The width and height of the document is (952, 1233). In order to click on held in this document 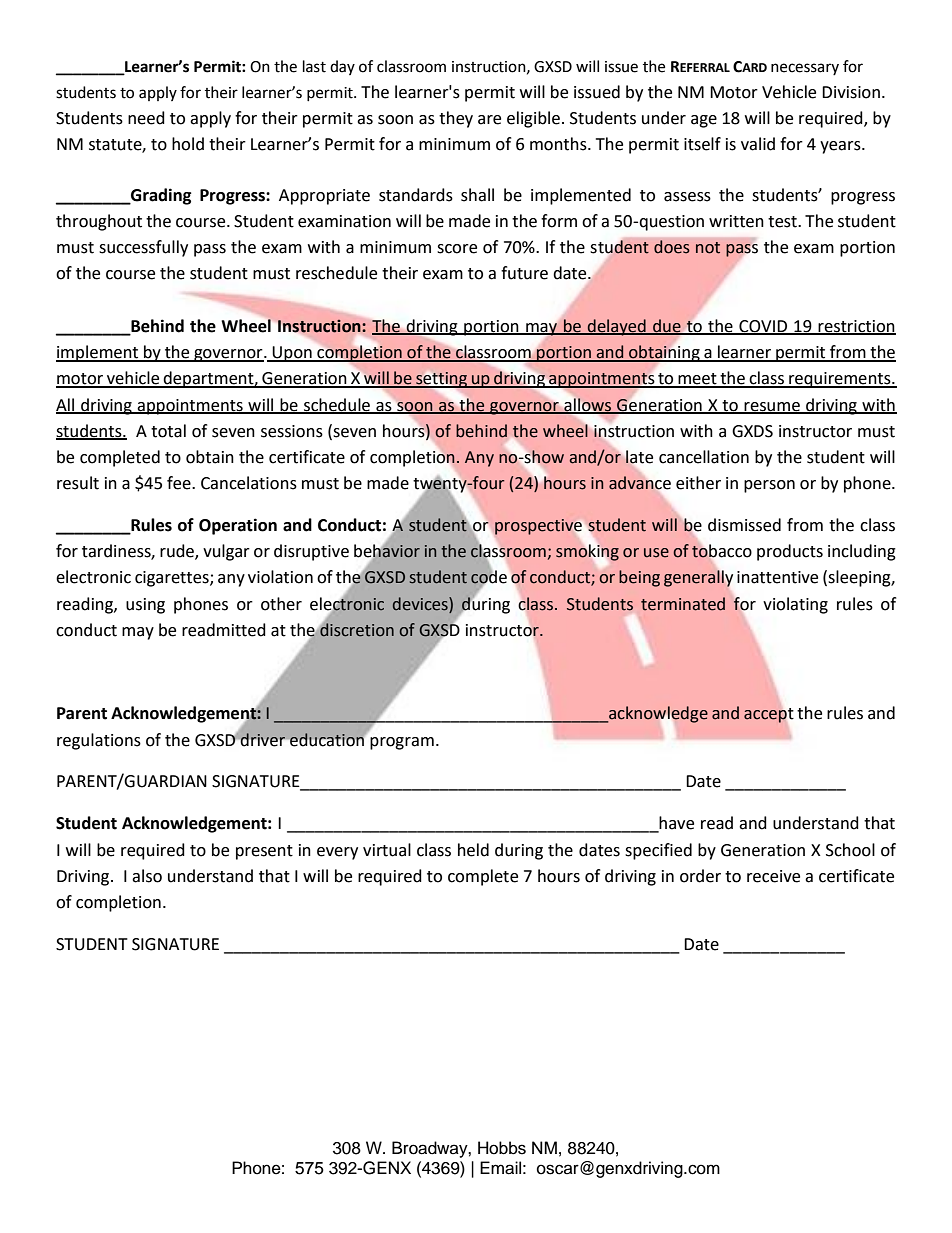, I will do `click(473, 850)`.
